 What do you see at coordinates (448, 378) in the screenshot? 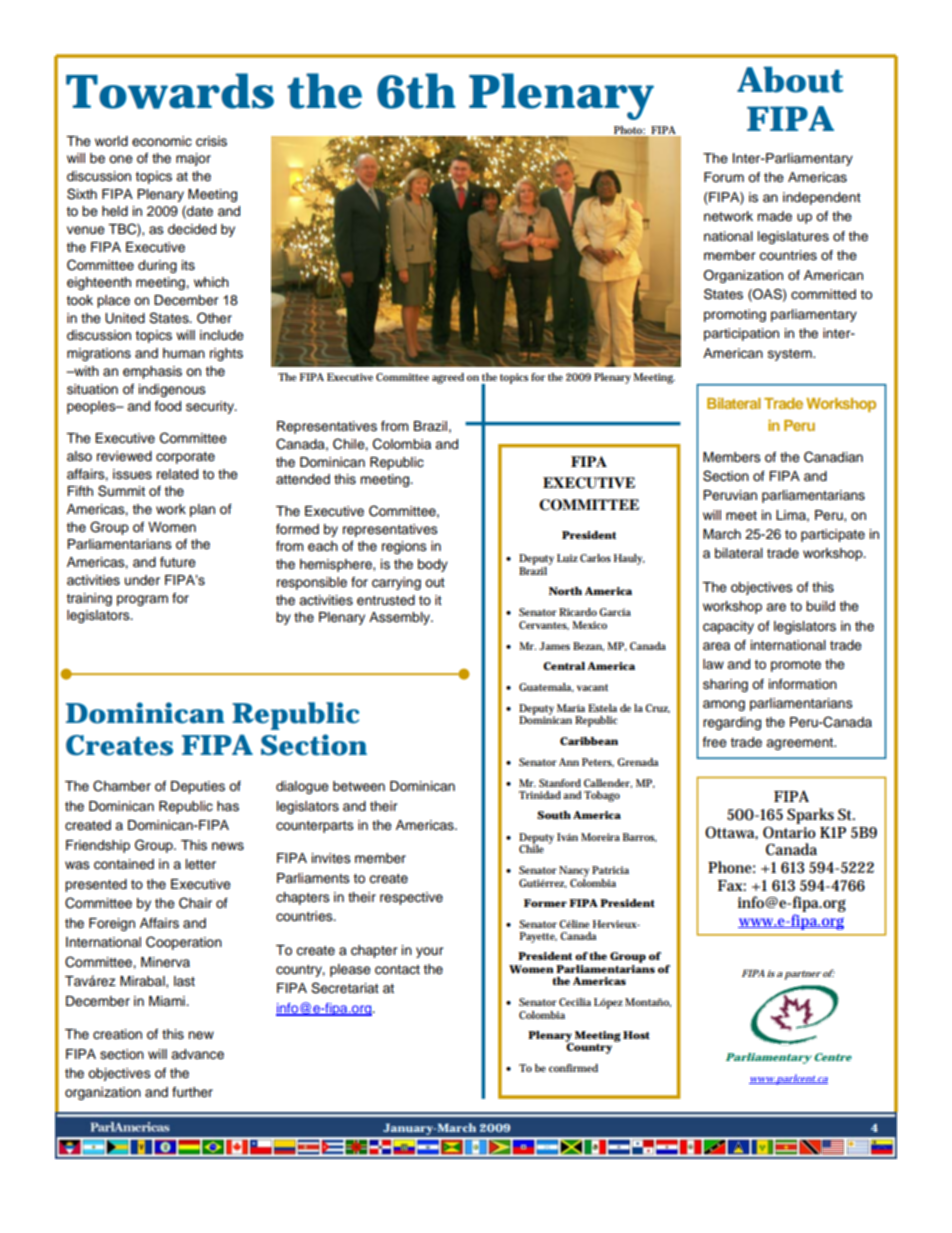
I see `agreed` at bounding box center [448, 378].
